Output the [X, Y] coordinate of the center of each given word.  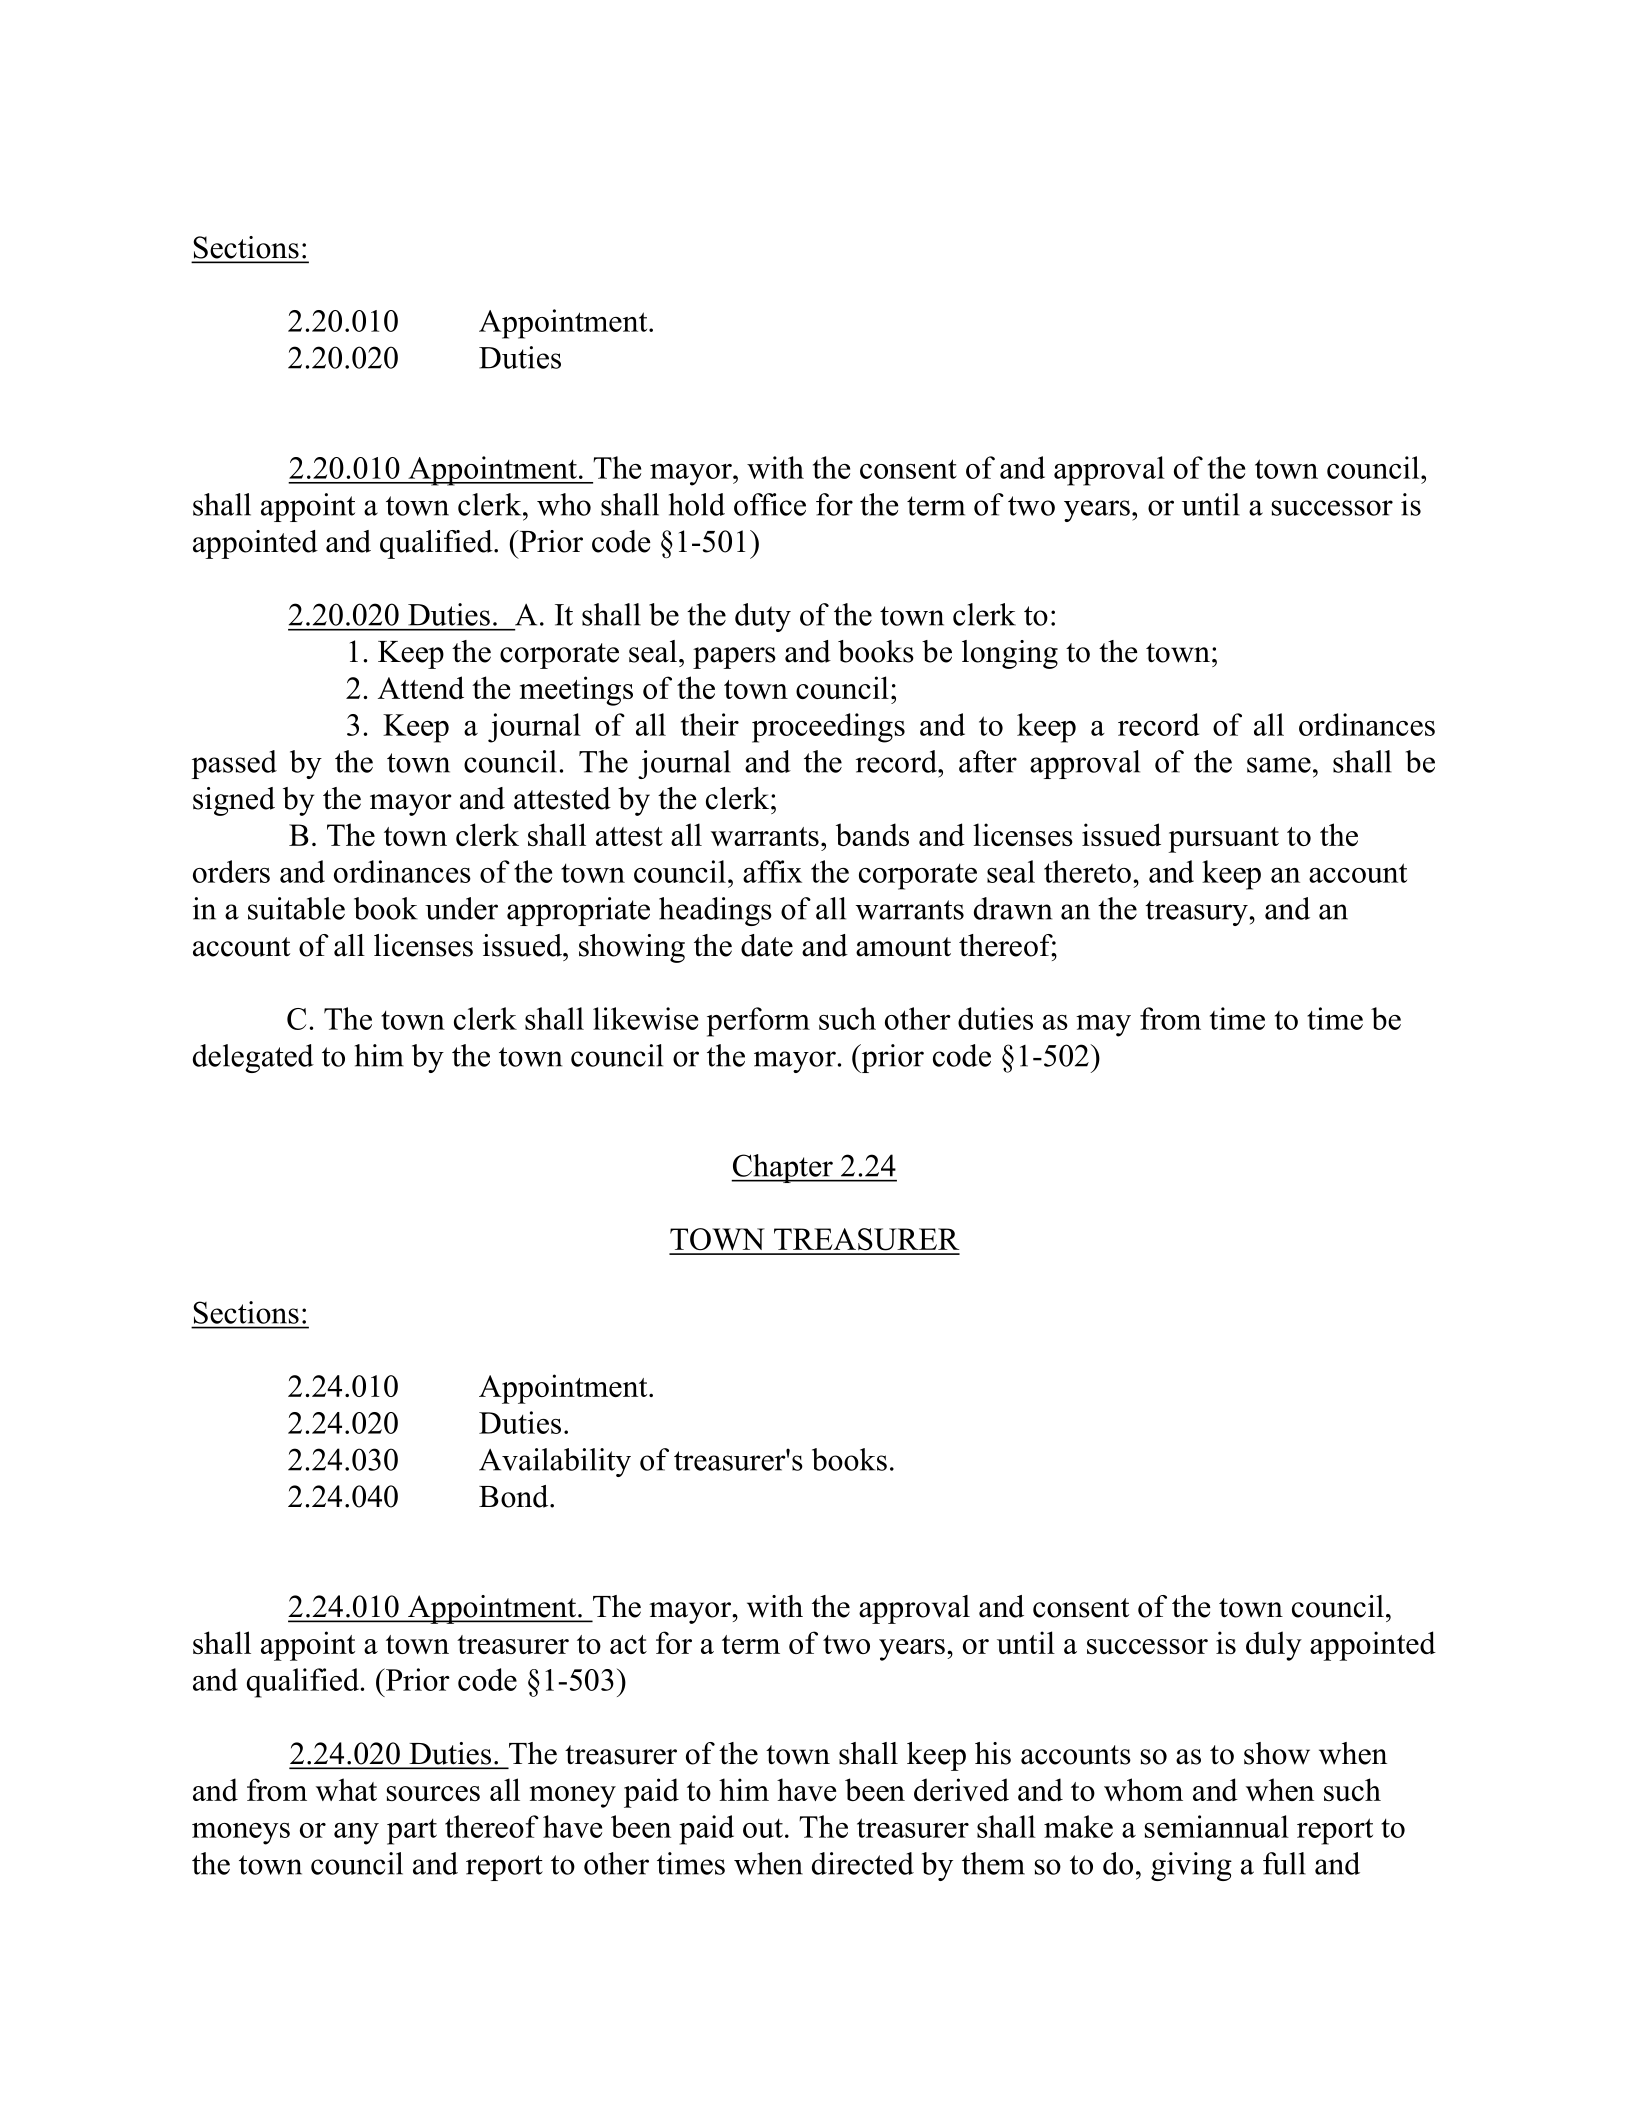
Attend [421, 687]
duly [1274, 1646]
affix [772, 871]
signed [234, 801]
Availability [555, 1462]
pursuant [1223, 840]
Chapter [783, 1168]
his [993, 1753]
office [770, 504]
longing [1010, 654]
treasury [1196, 913]
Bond [515, 1496]
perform [758, 1022]
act [628, 1644]
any [356, 1834]
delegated [253, 1058]
